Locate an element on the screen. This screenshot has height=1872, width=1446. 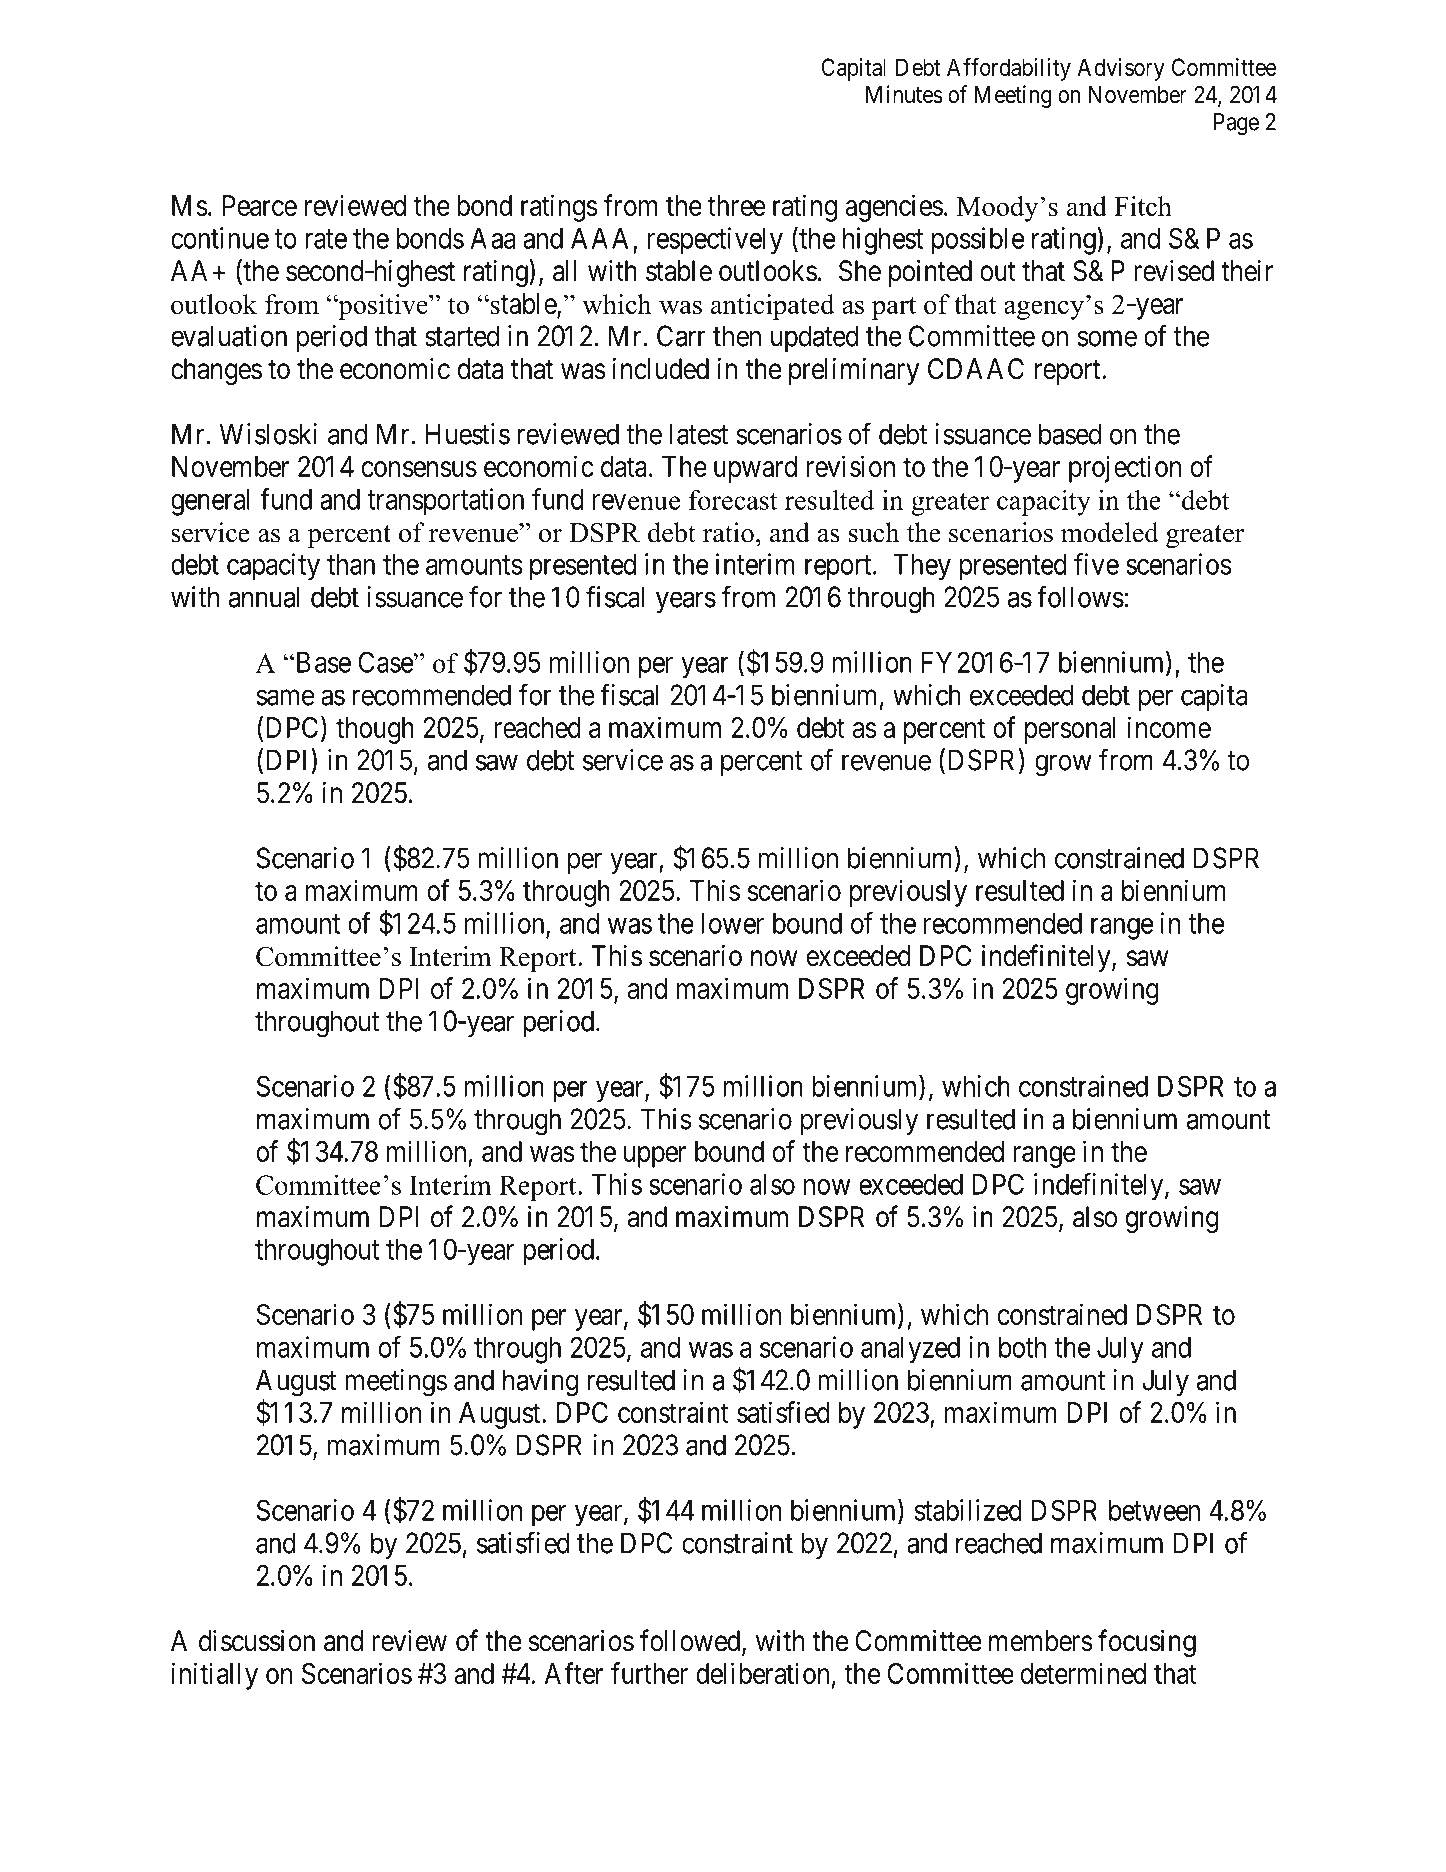
discussion is located at coordinates (257, 1640).
